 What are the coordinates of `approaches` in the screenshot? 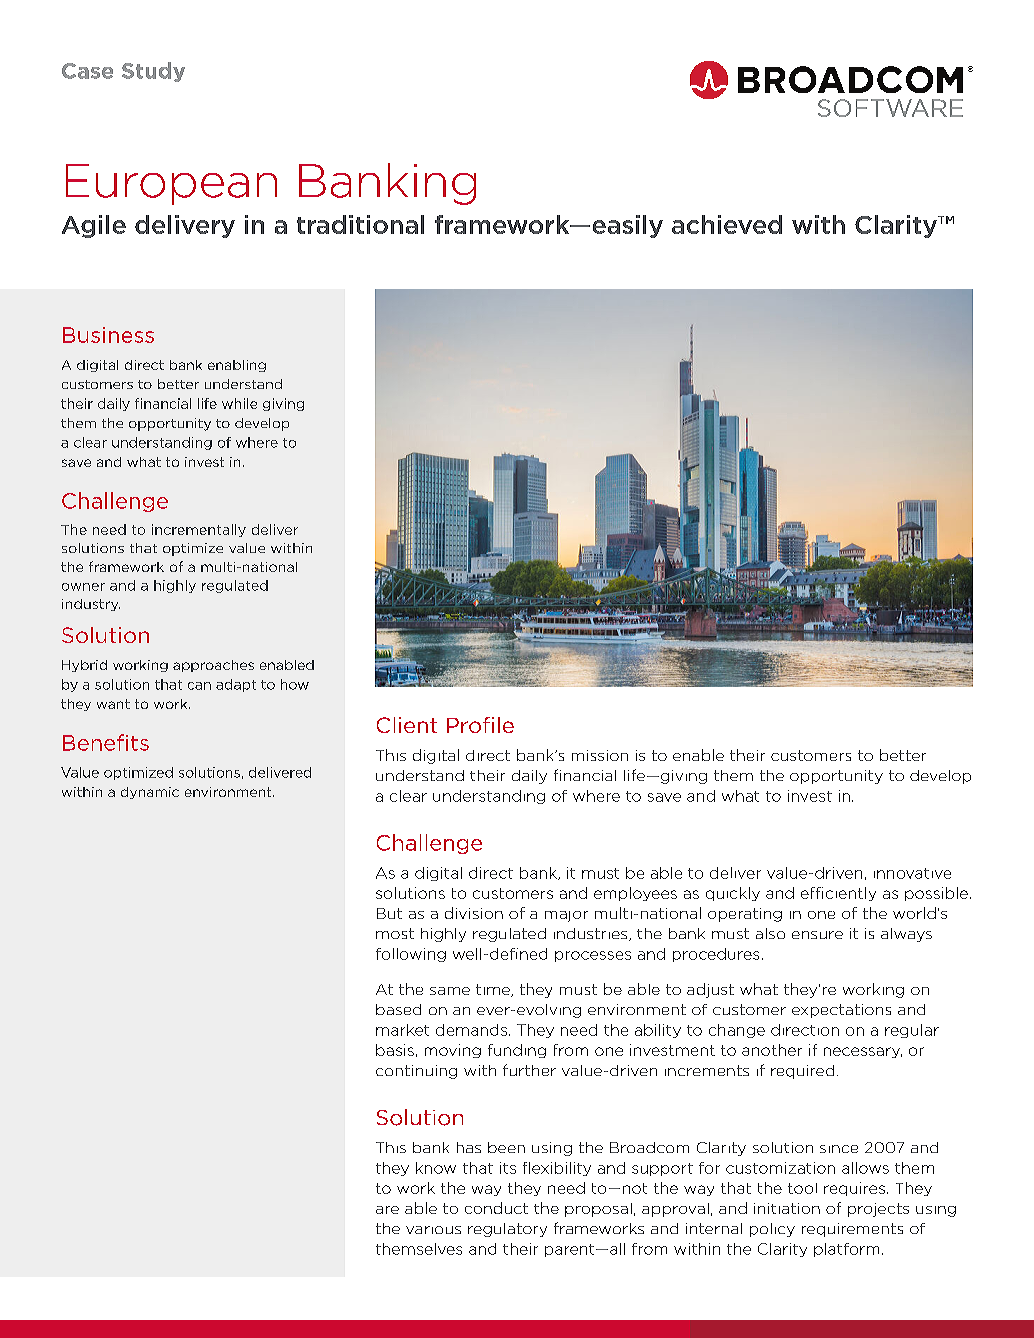 It's located at (213, 666).
